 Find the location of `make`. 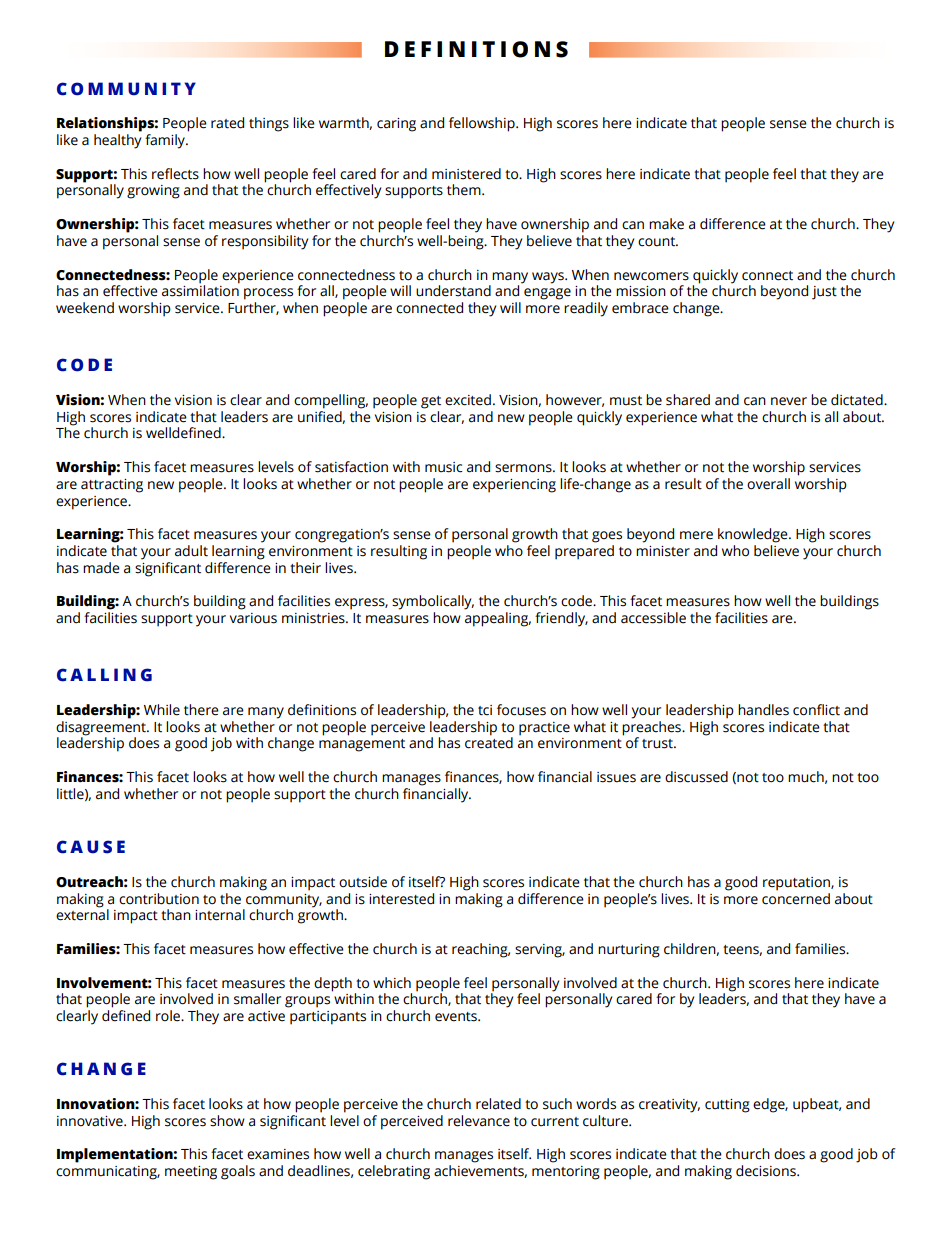

make is located at coordinates (666, 224).
